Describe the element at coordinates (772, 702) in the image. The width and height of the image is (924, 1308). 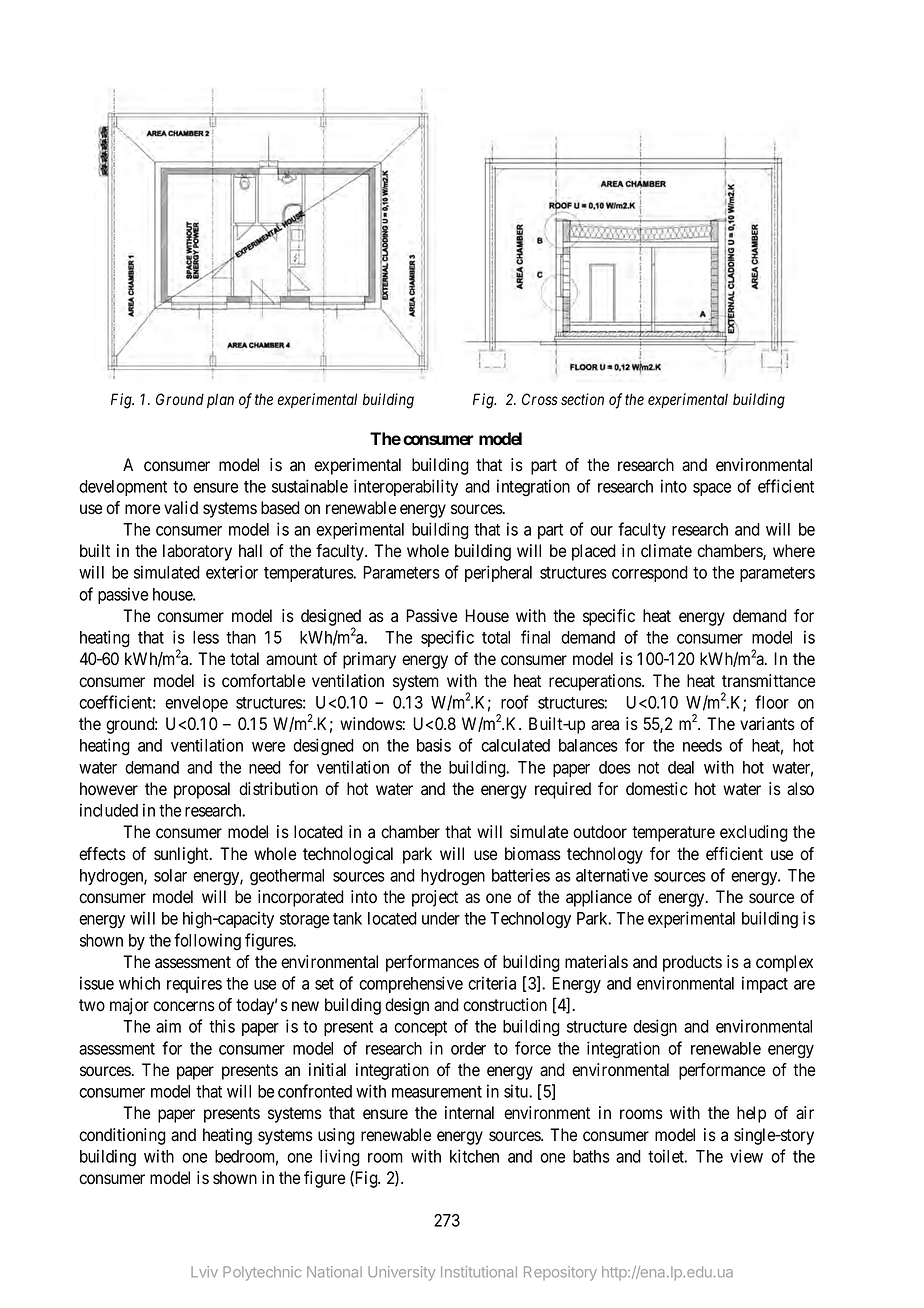
I see `floor` at that location.
